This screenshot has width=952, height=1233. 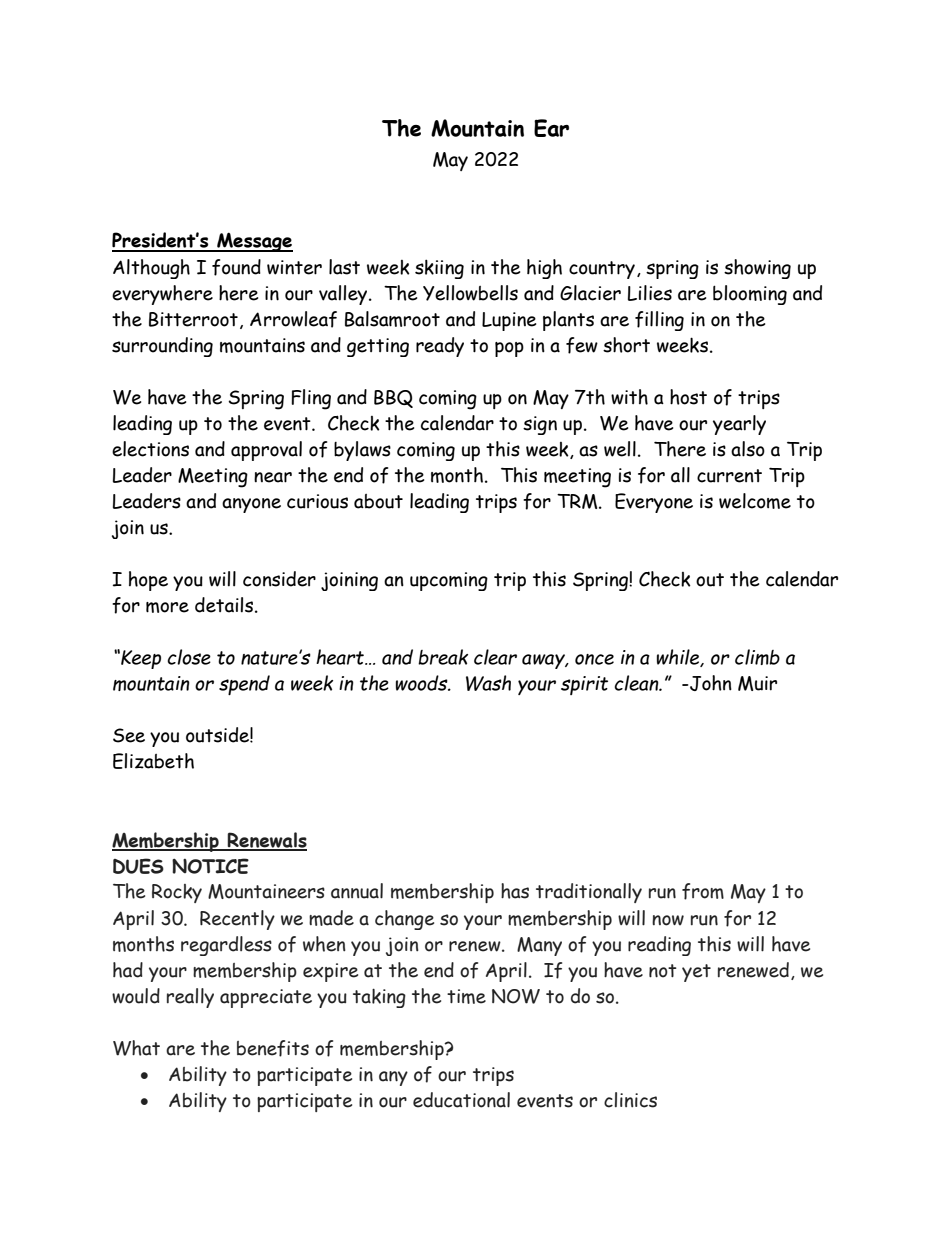 What do you see at coordinates (378, 501) in the screenshot?
I see `about` at bounding box center [378, 501].
